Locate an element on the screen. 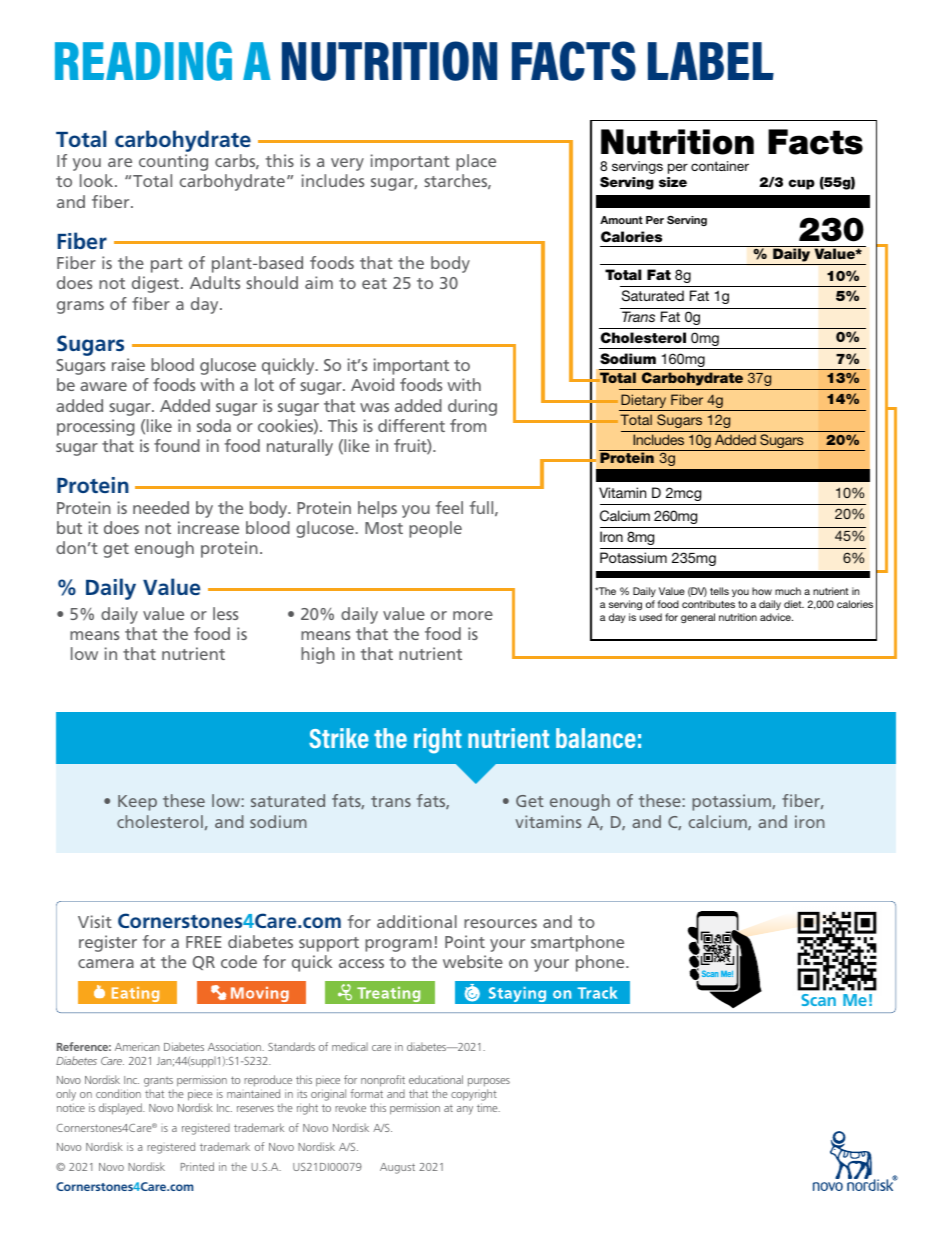 The image size is (952, 1233). any is located at coordinates (465, 1110).
